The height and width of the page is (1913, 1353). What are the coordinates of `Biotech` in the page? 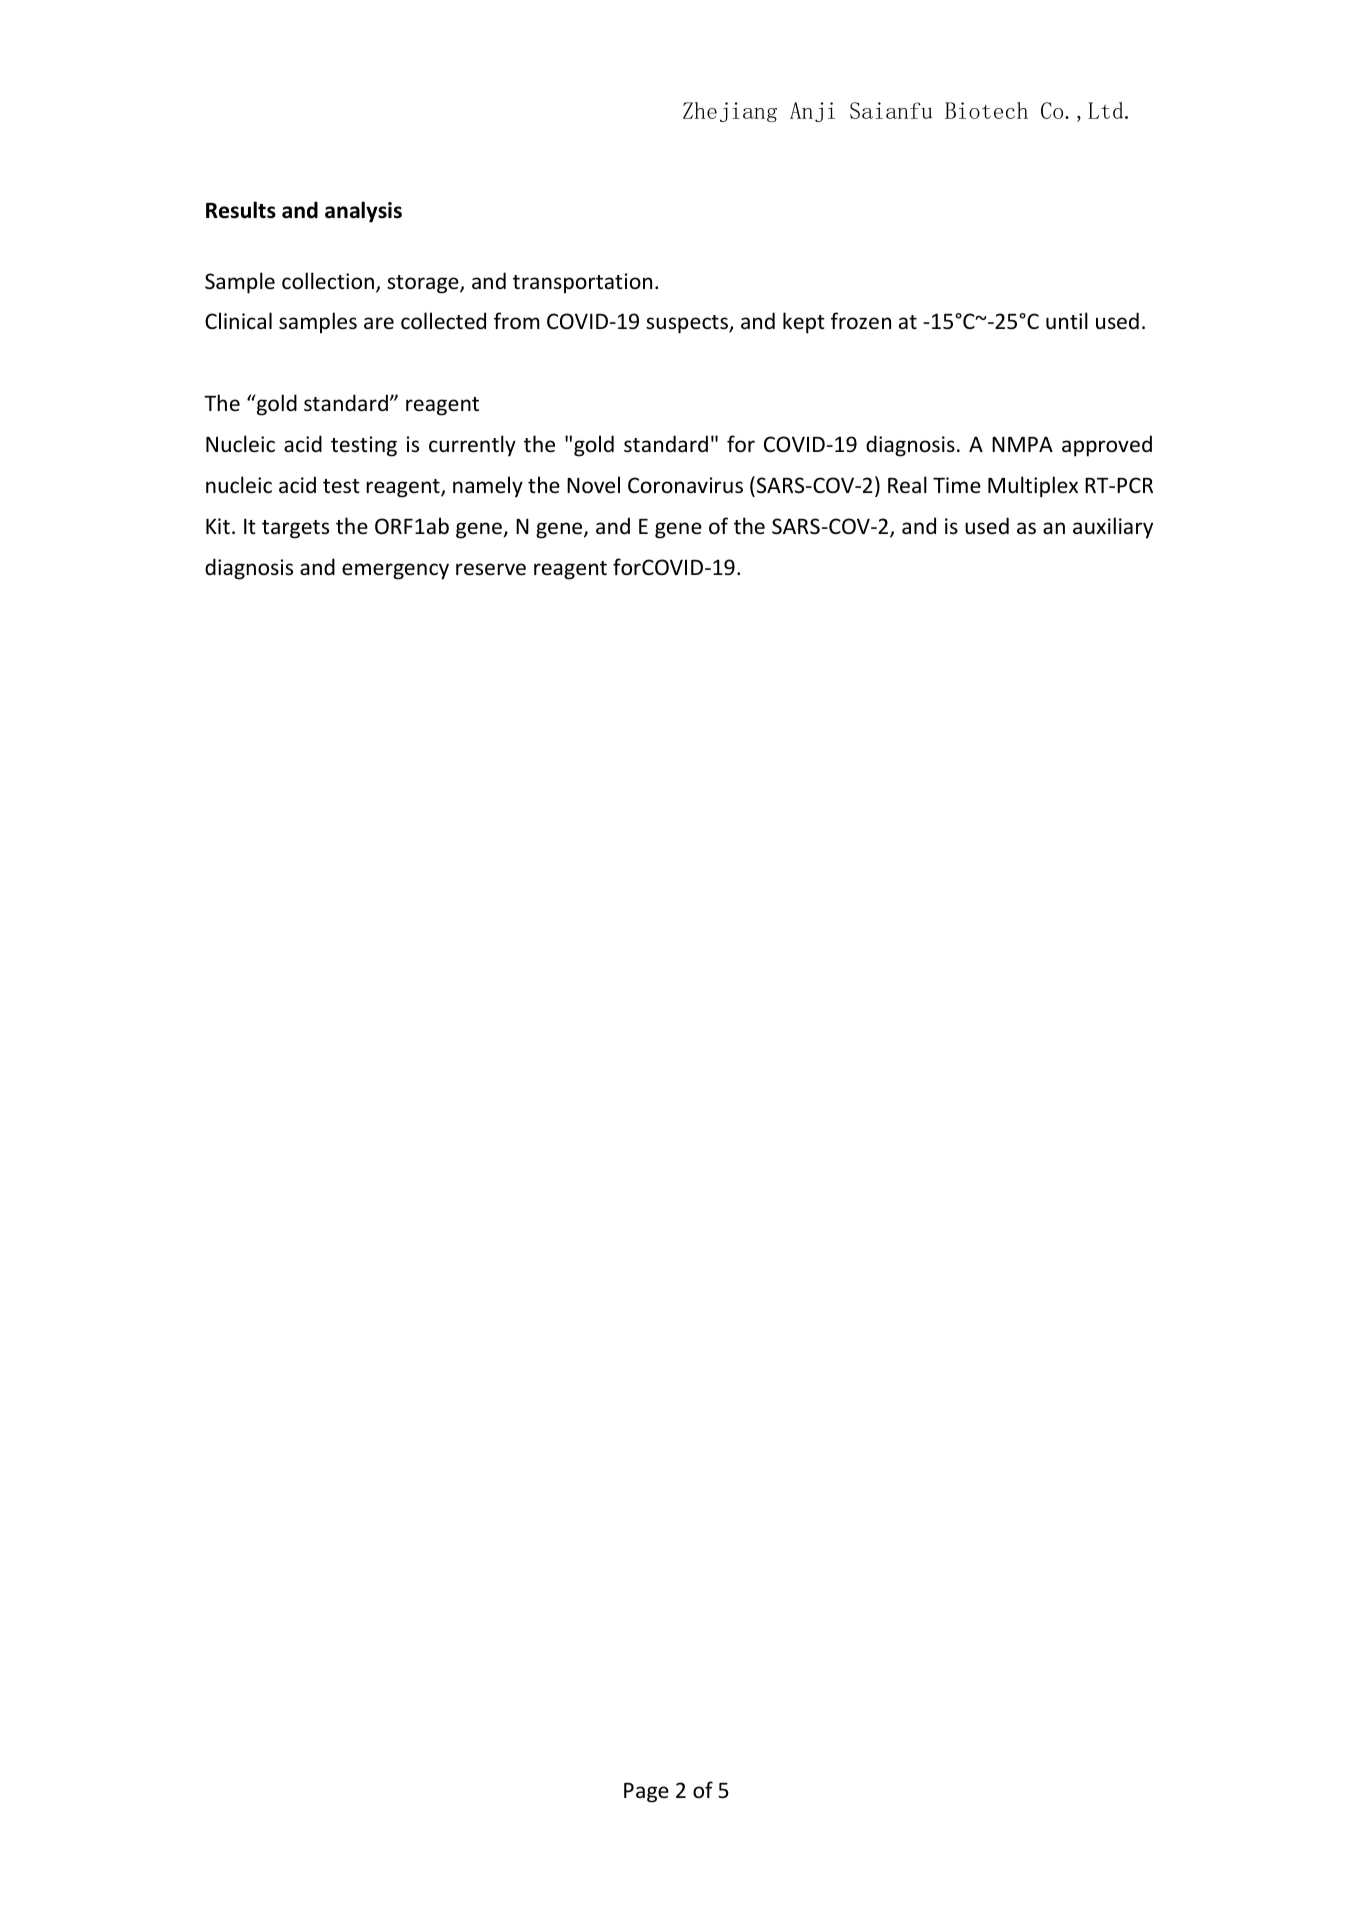 It's located at (986, 110).
